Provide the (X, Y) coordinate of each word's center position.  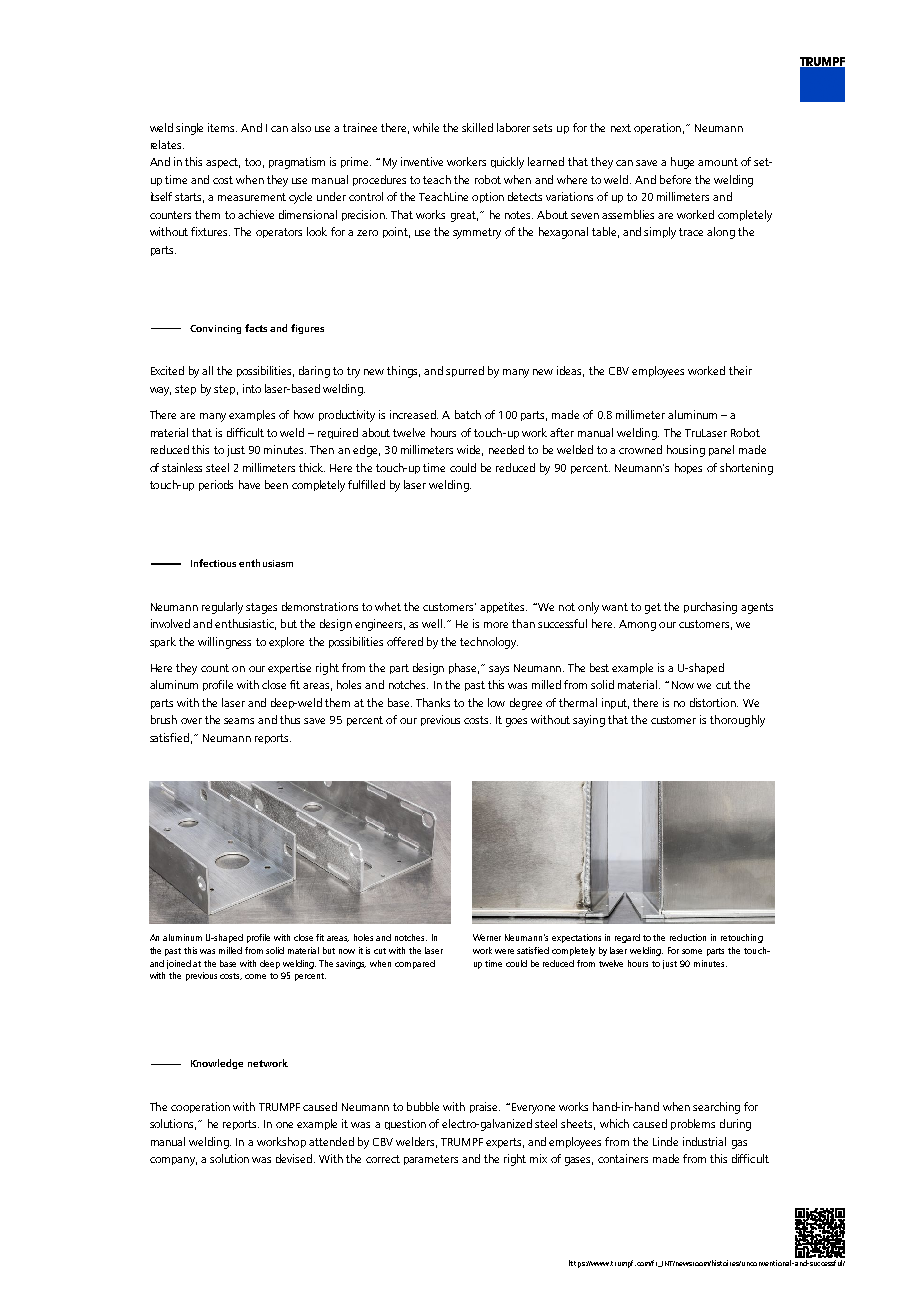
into (252, 388)
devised (294, 1158)
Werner (487, 937)
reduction (688, 937)
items (222, 127)
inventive (422, 161)
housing (686, 451)
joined (179, 964)
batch (468, 414)
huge (682, 163)
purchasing (710, 608)
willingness (224, 643)
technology (489, 643)
